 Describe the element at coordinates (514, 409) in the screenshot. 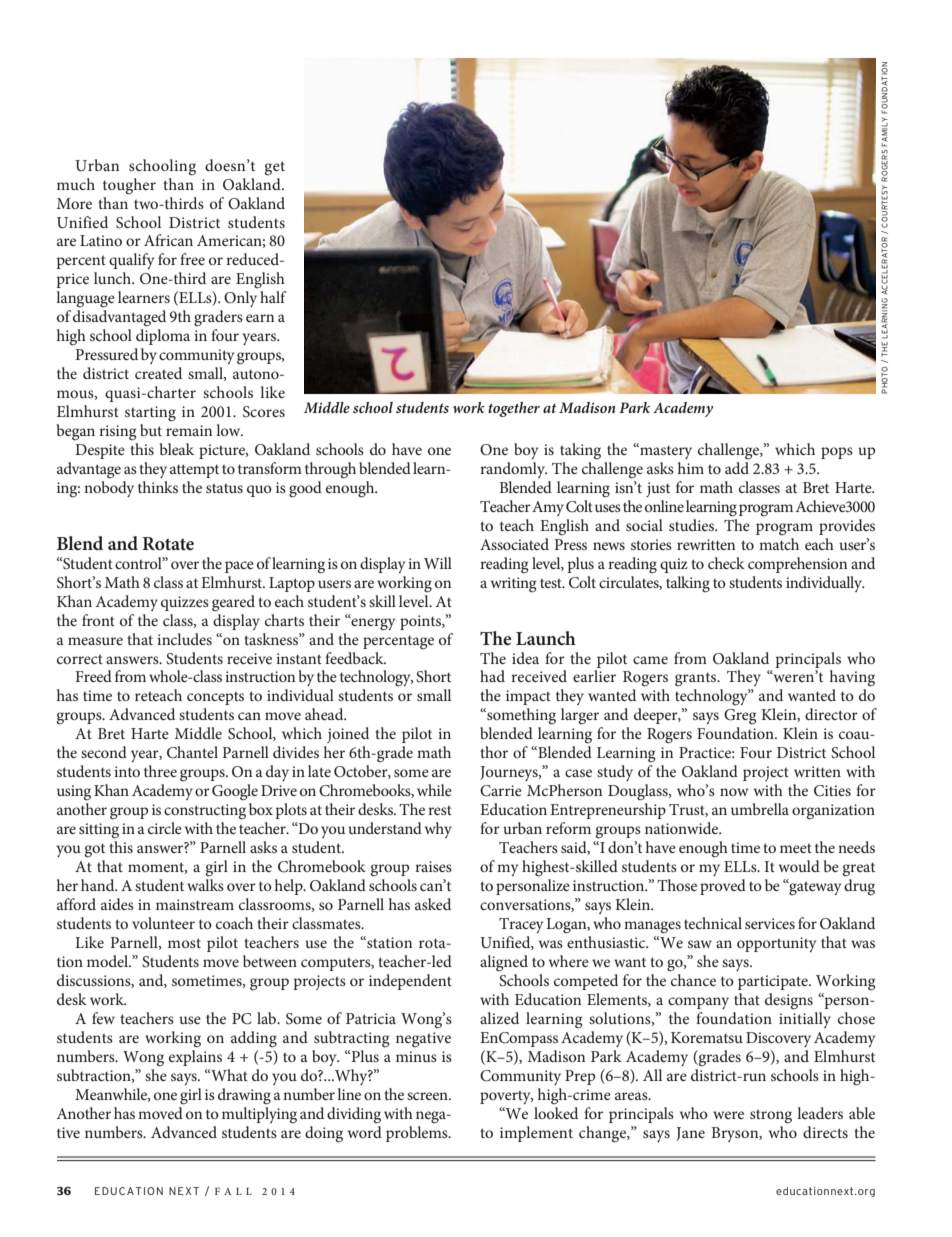

I see `together` at that location.
